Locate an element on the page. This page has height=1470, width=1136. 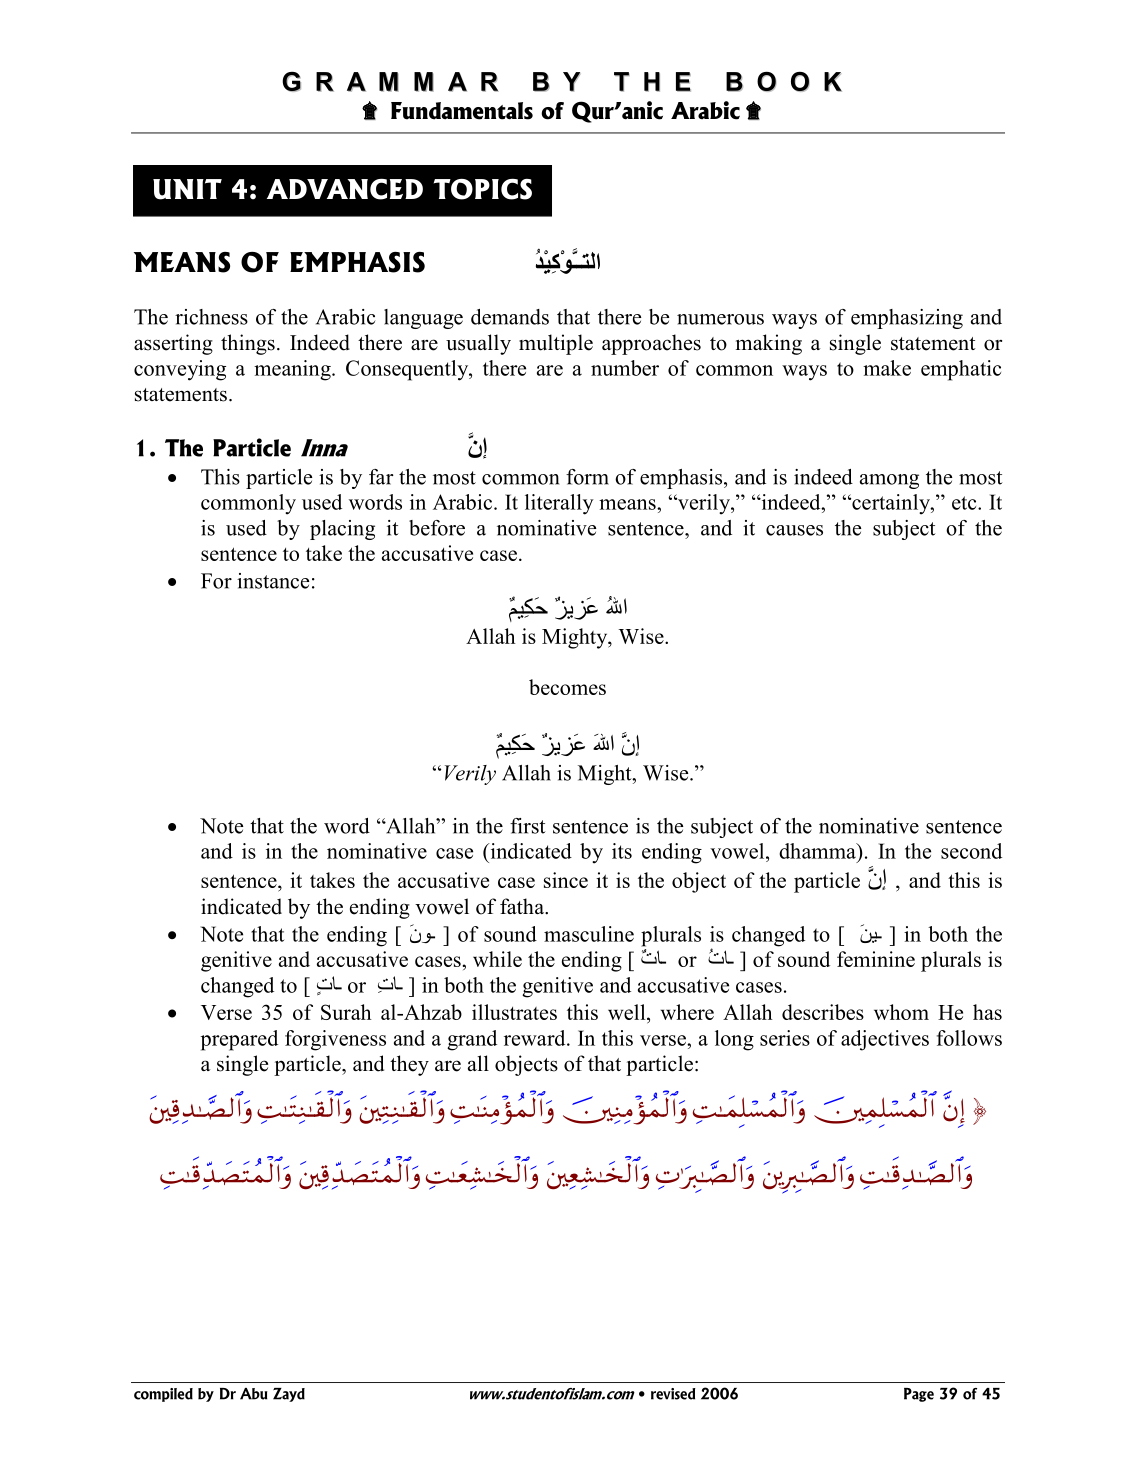
causes is located at coordinates (794, 530).
